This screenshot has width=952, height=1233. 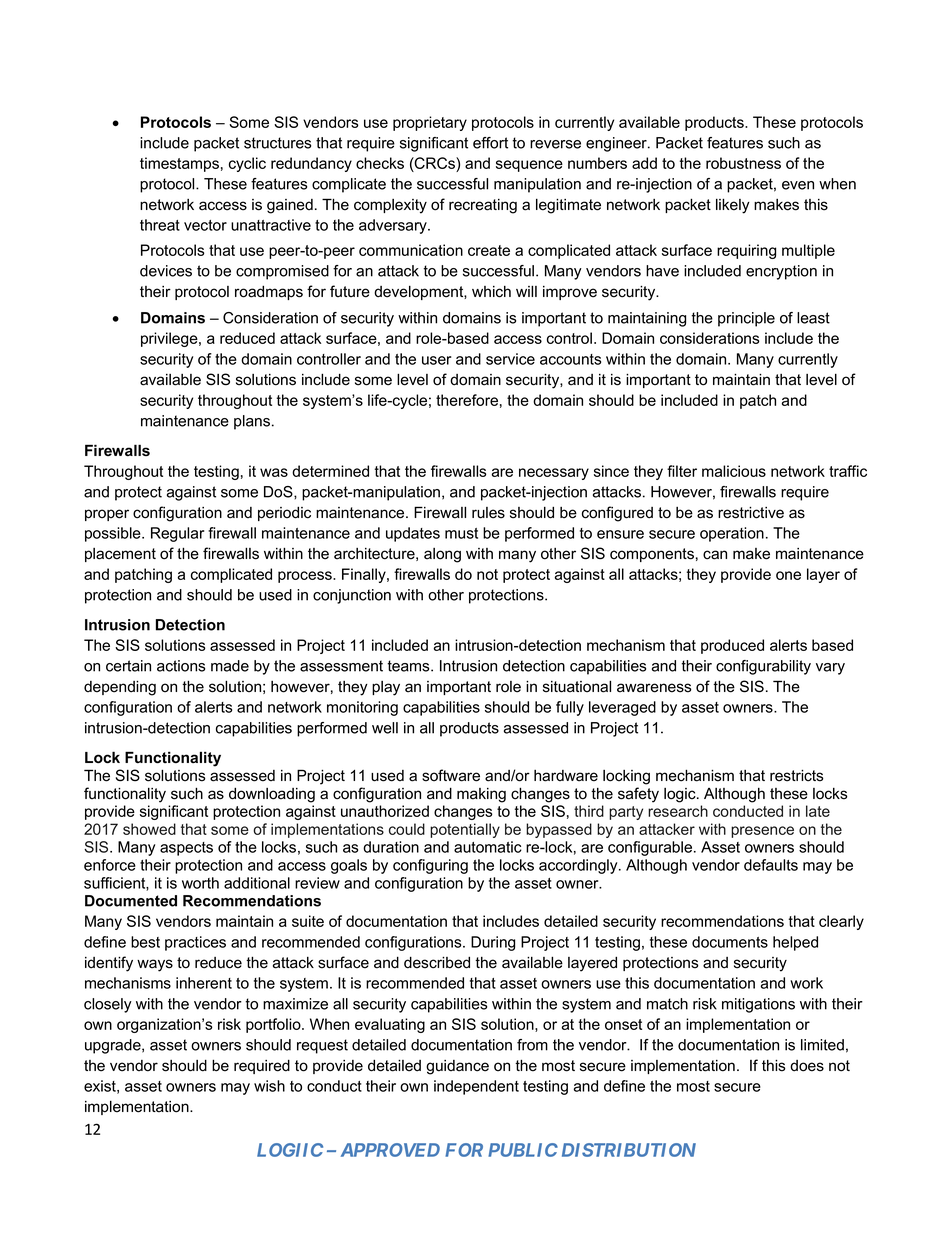 What do you see at coordinates (807, 1066) in the screenshot?
I see `does` at bounding box center [807, 1066].
